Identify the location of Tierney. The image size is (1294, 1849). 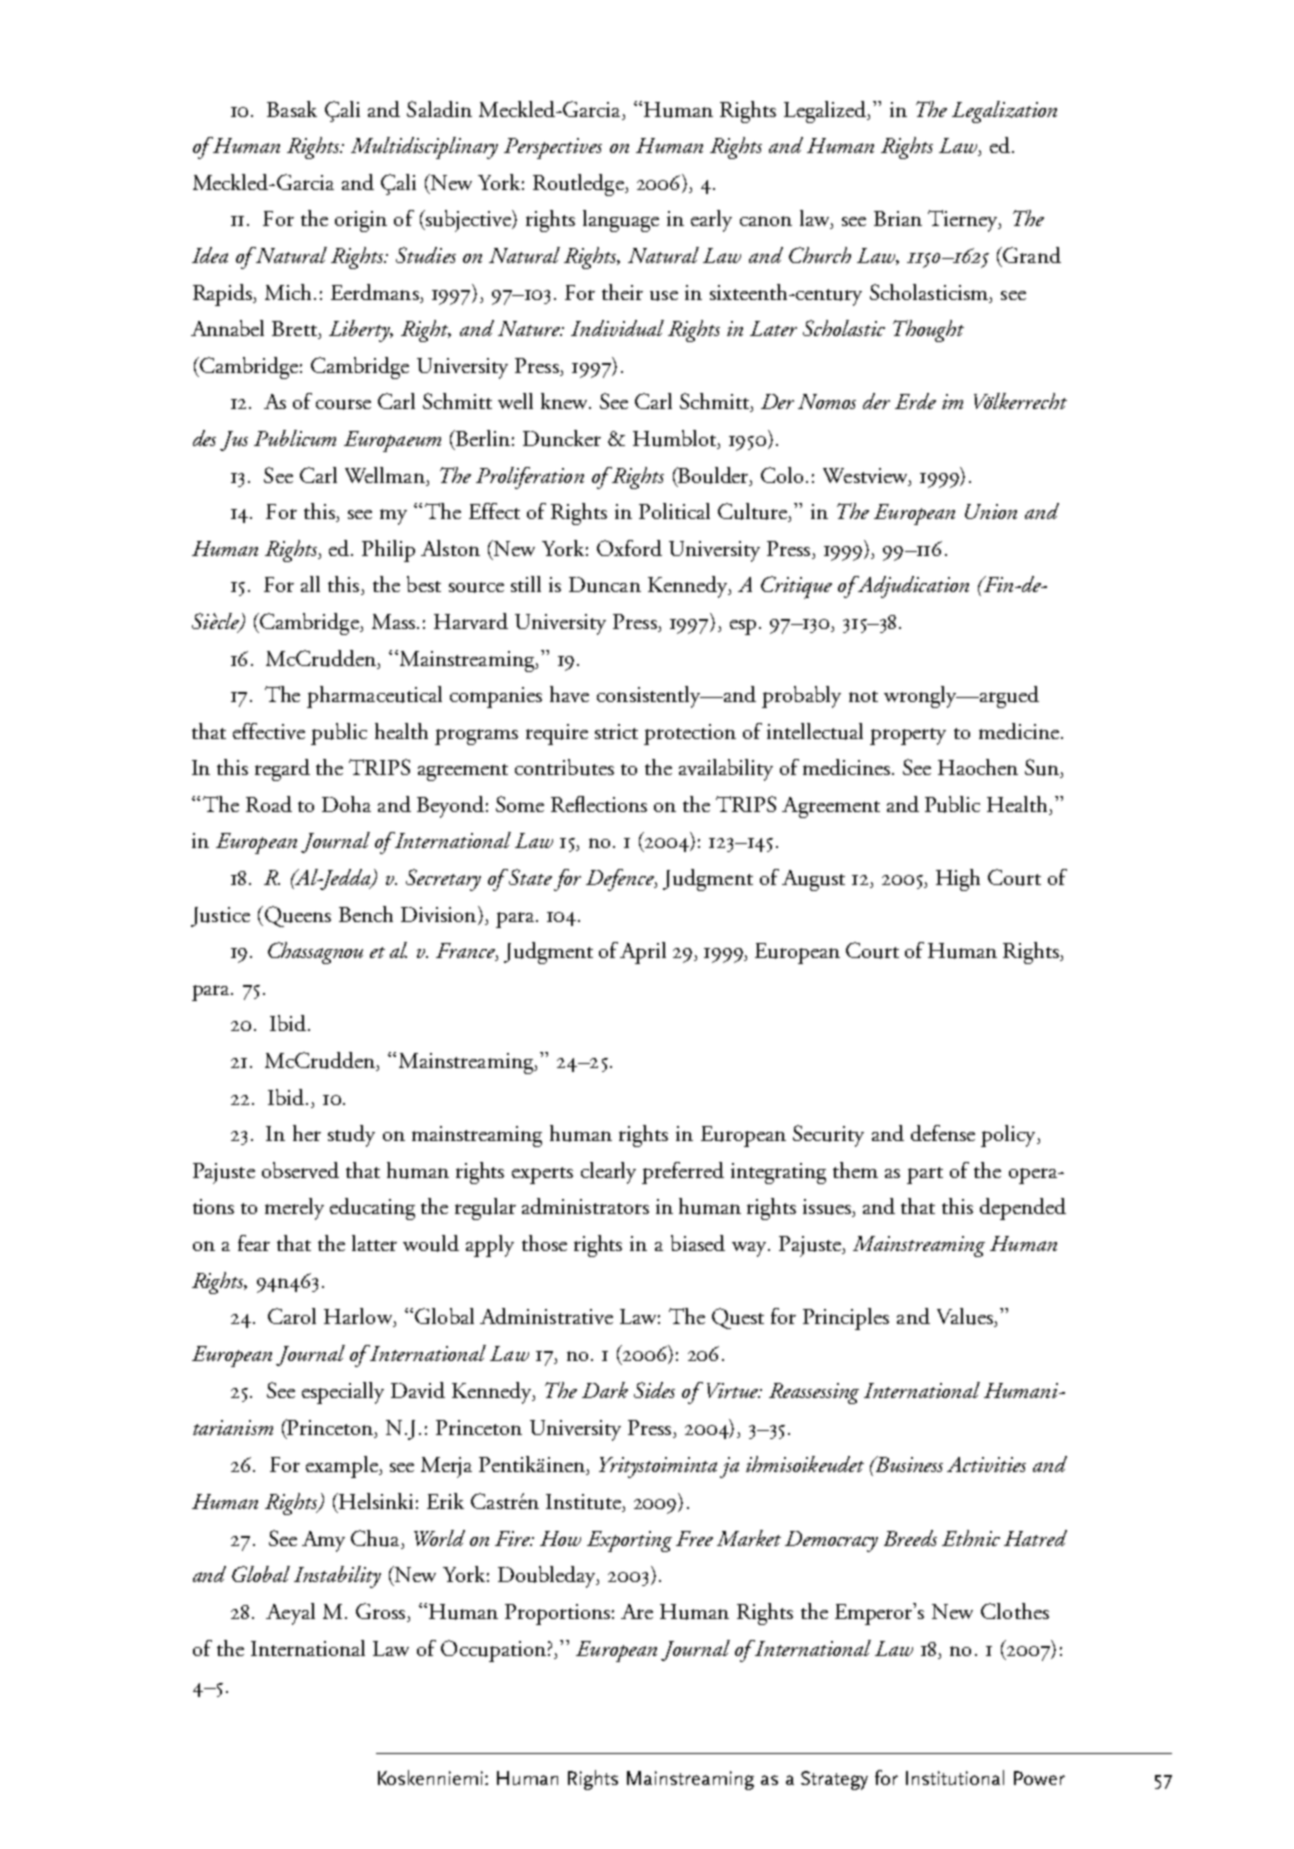
(964, 221).
